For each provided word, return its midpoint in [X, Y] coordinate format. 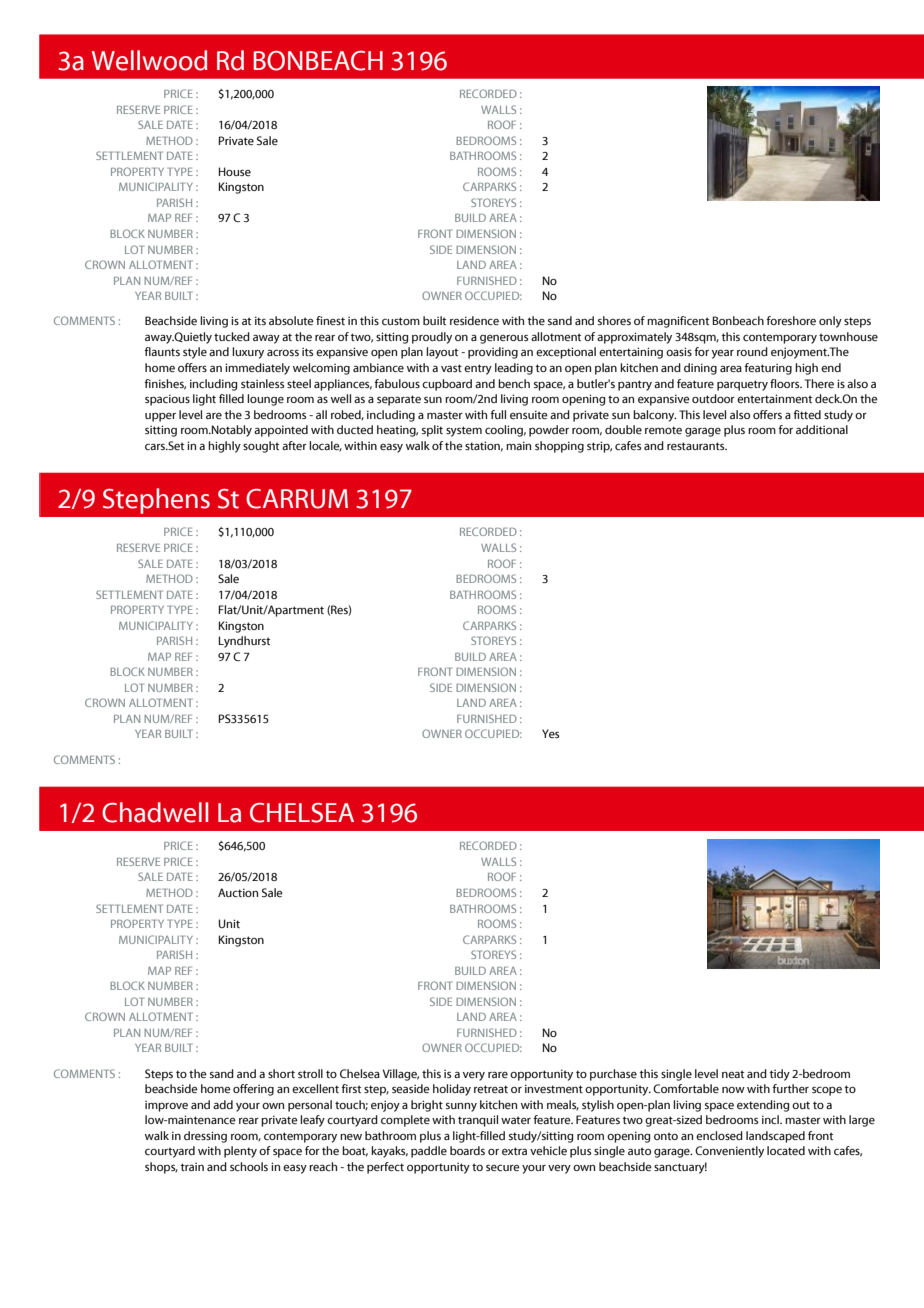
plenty [240, 1152]
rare [498, 1074]
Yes [550, 733]
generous [504, 339]
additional [822, 429]
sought [261, 447]
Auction [238, 892]
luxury [248, 353]
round [752, 351]
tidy [780, 1075]
